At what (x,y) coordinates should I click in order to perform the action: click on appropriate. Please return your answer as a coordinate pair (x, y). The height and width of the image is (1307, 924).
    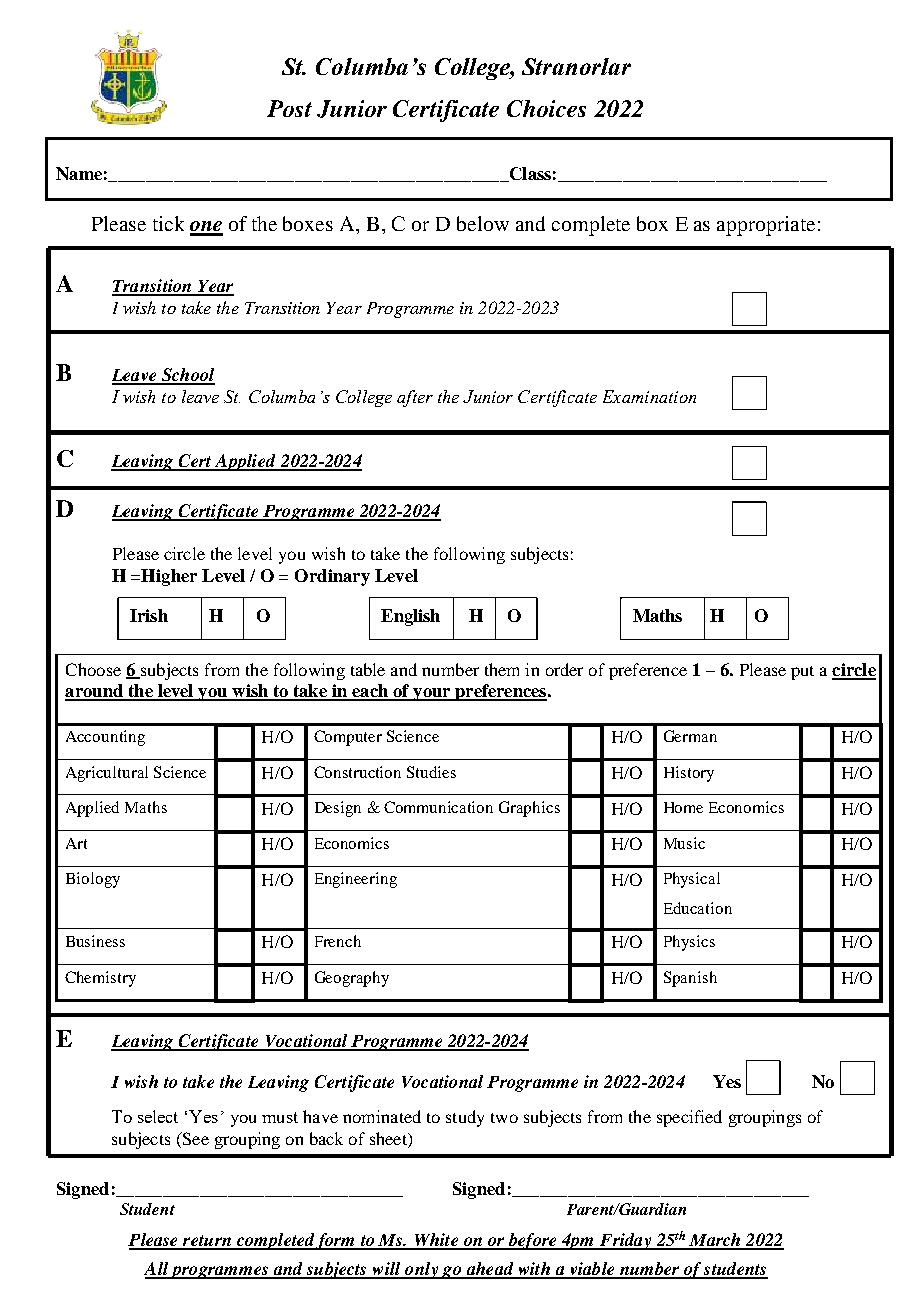
    Looking at the image, I should click on (766, 226).
